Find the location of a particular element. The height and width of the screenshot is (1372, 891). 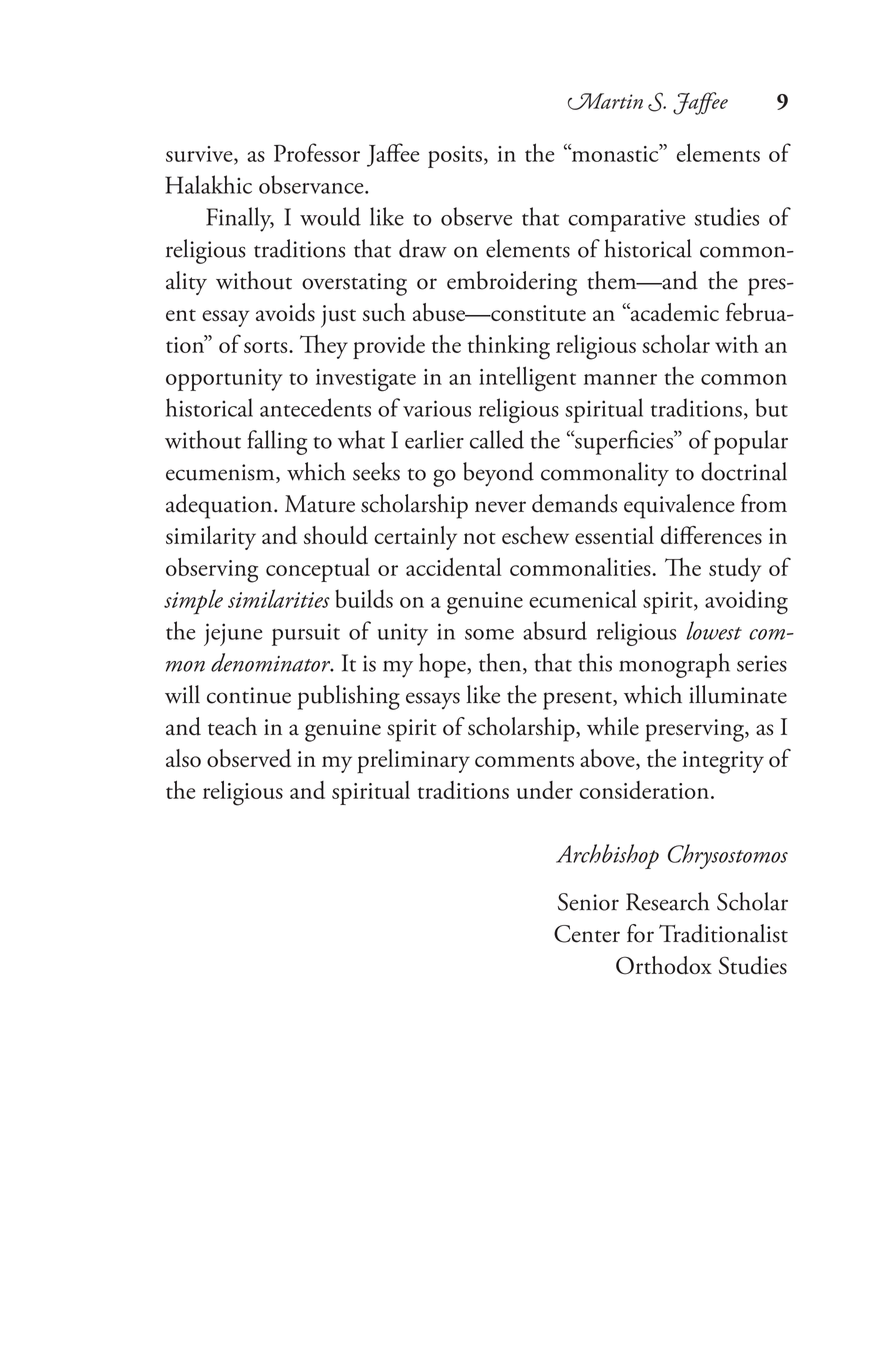

not is located at coordinates (479, 538).
